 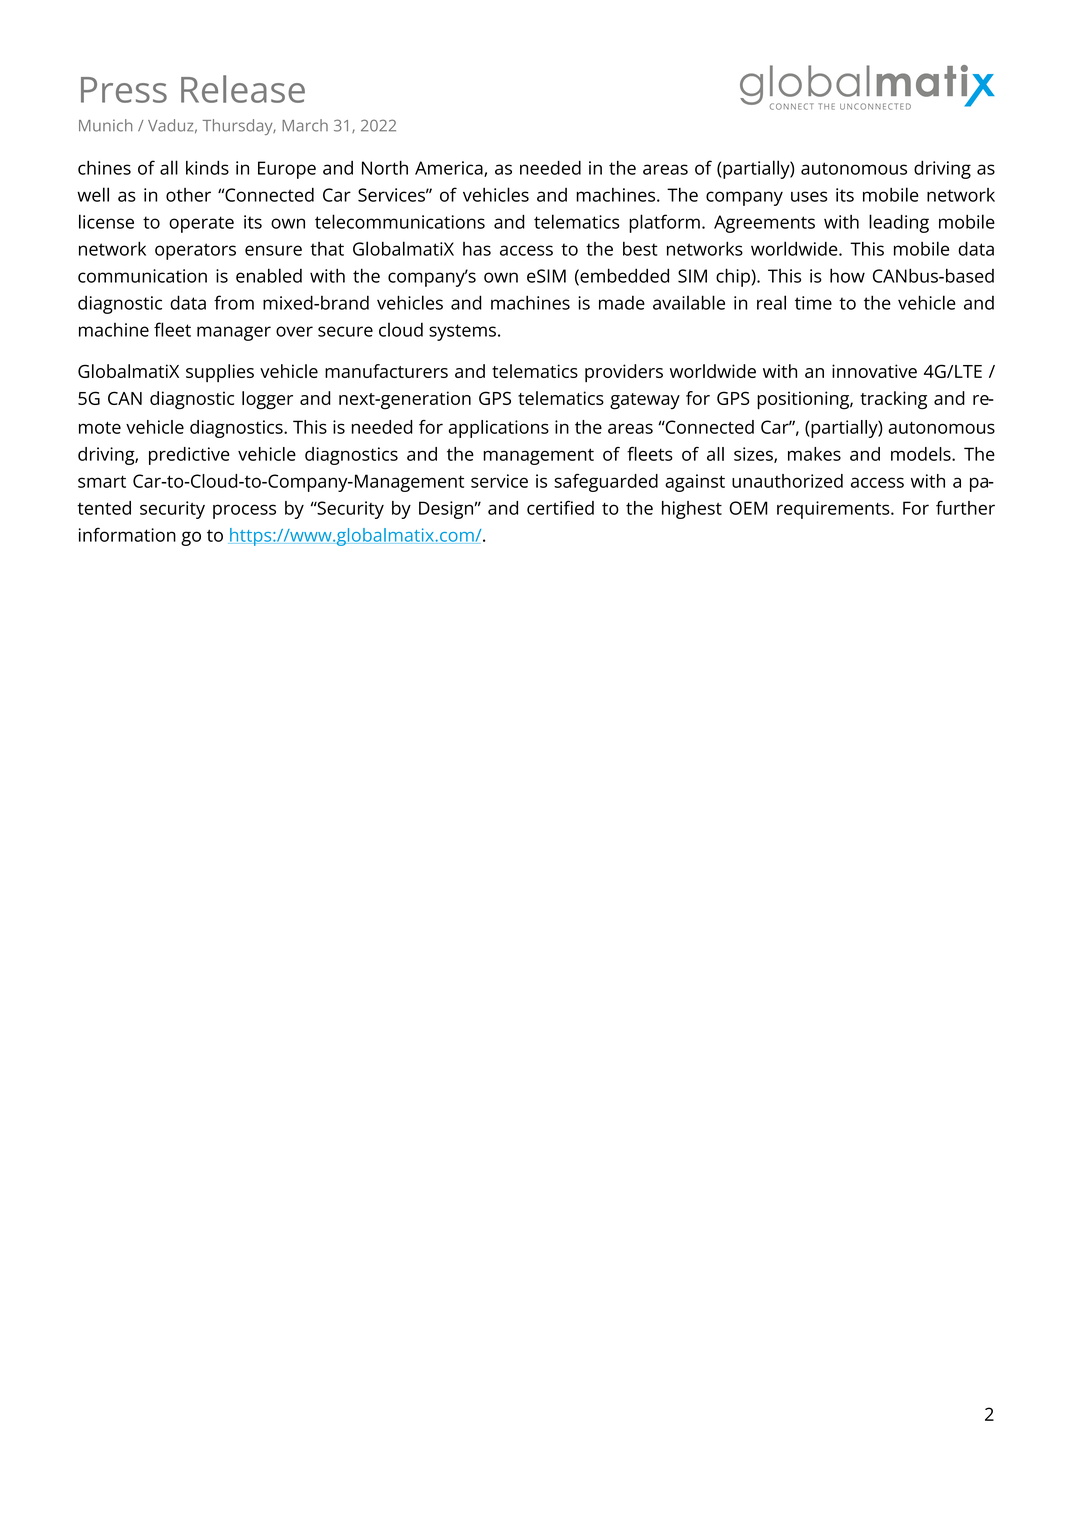 I want to click on Release, so click(x=243, y=89).
